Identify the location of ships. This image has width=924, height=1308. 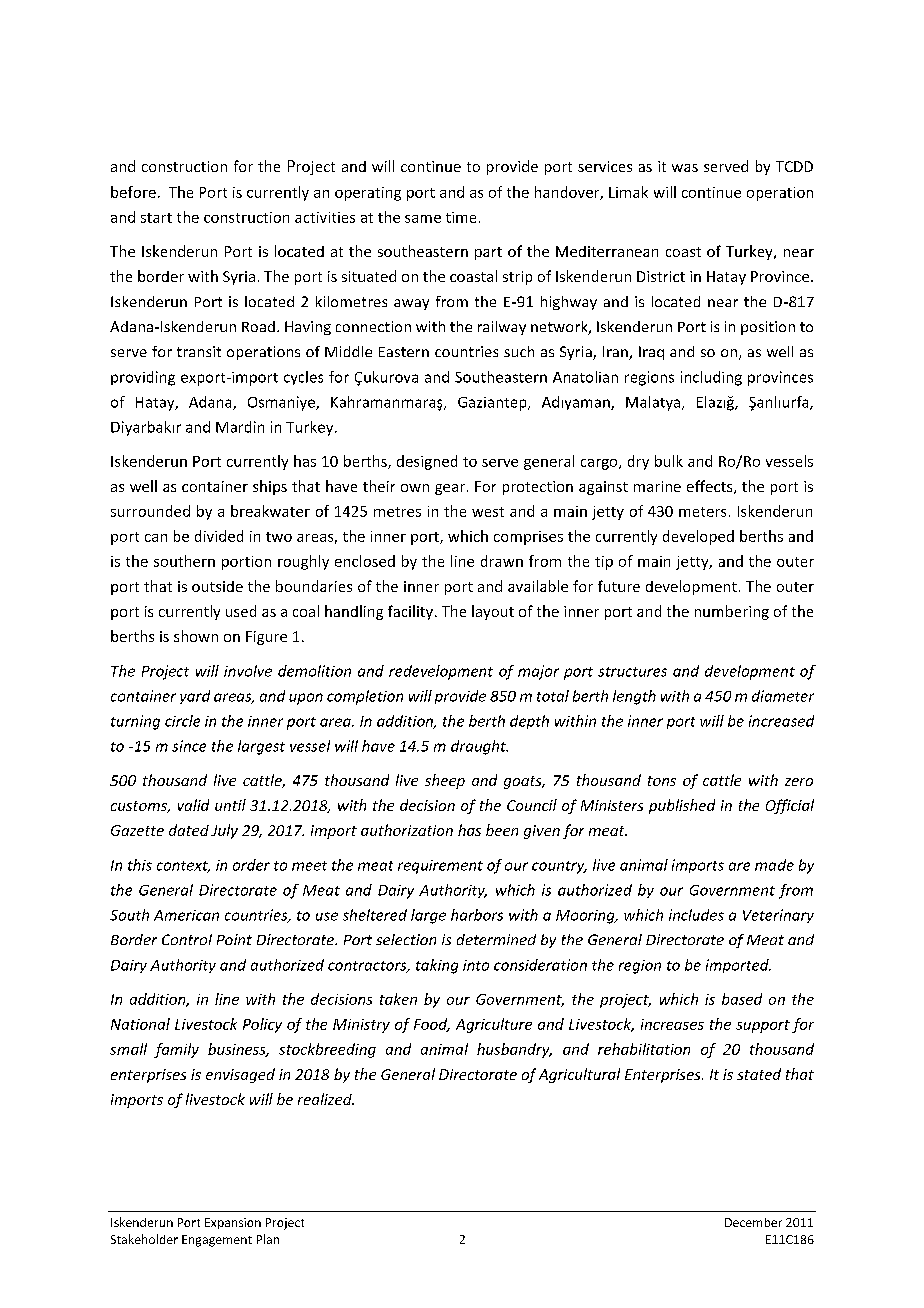
(270, 487).
